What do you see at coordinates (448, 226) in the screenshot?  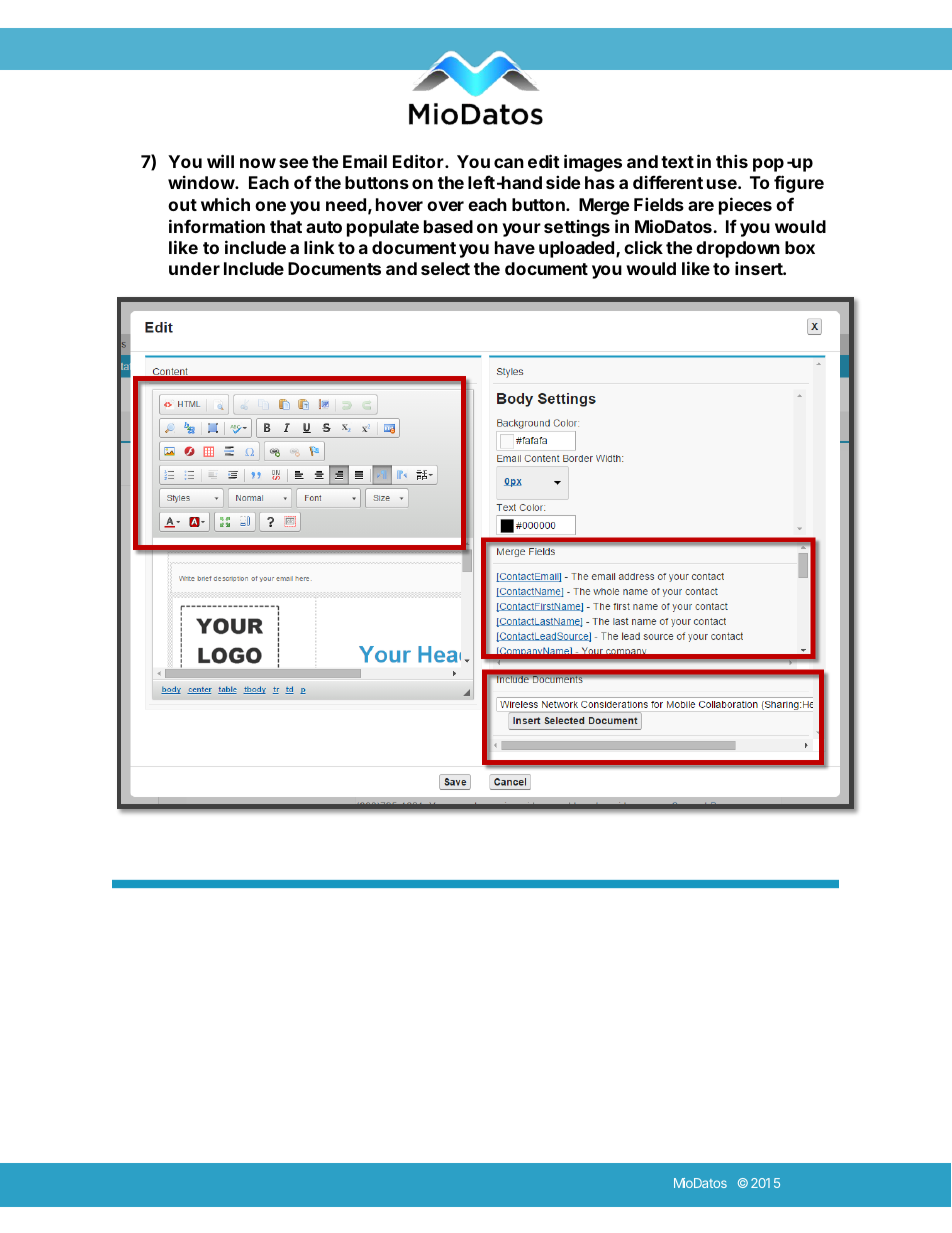 I see `based` at bounding box center [448, 226].
